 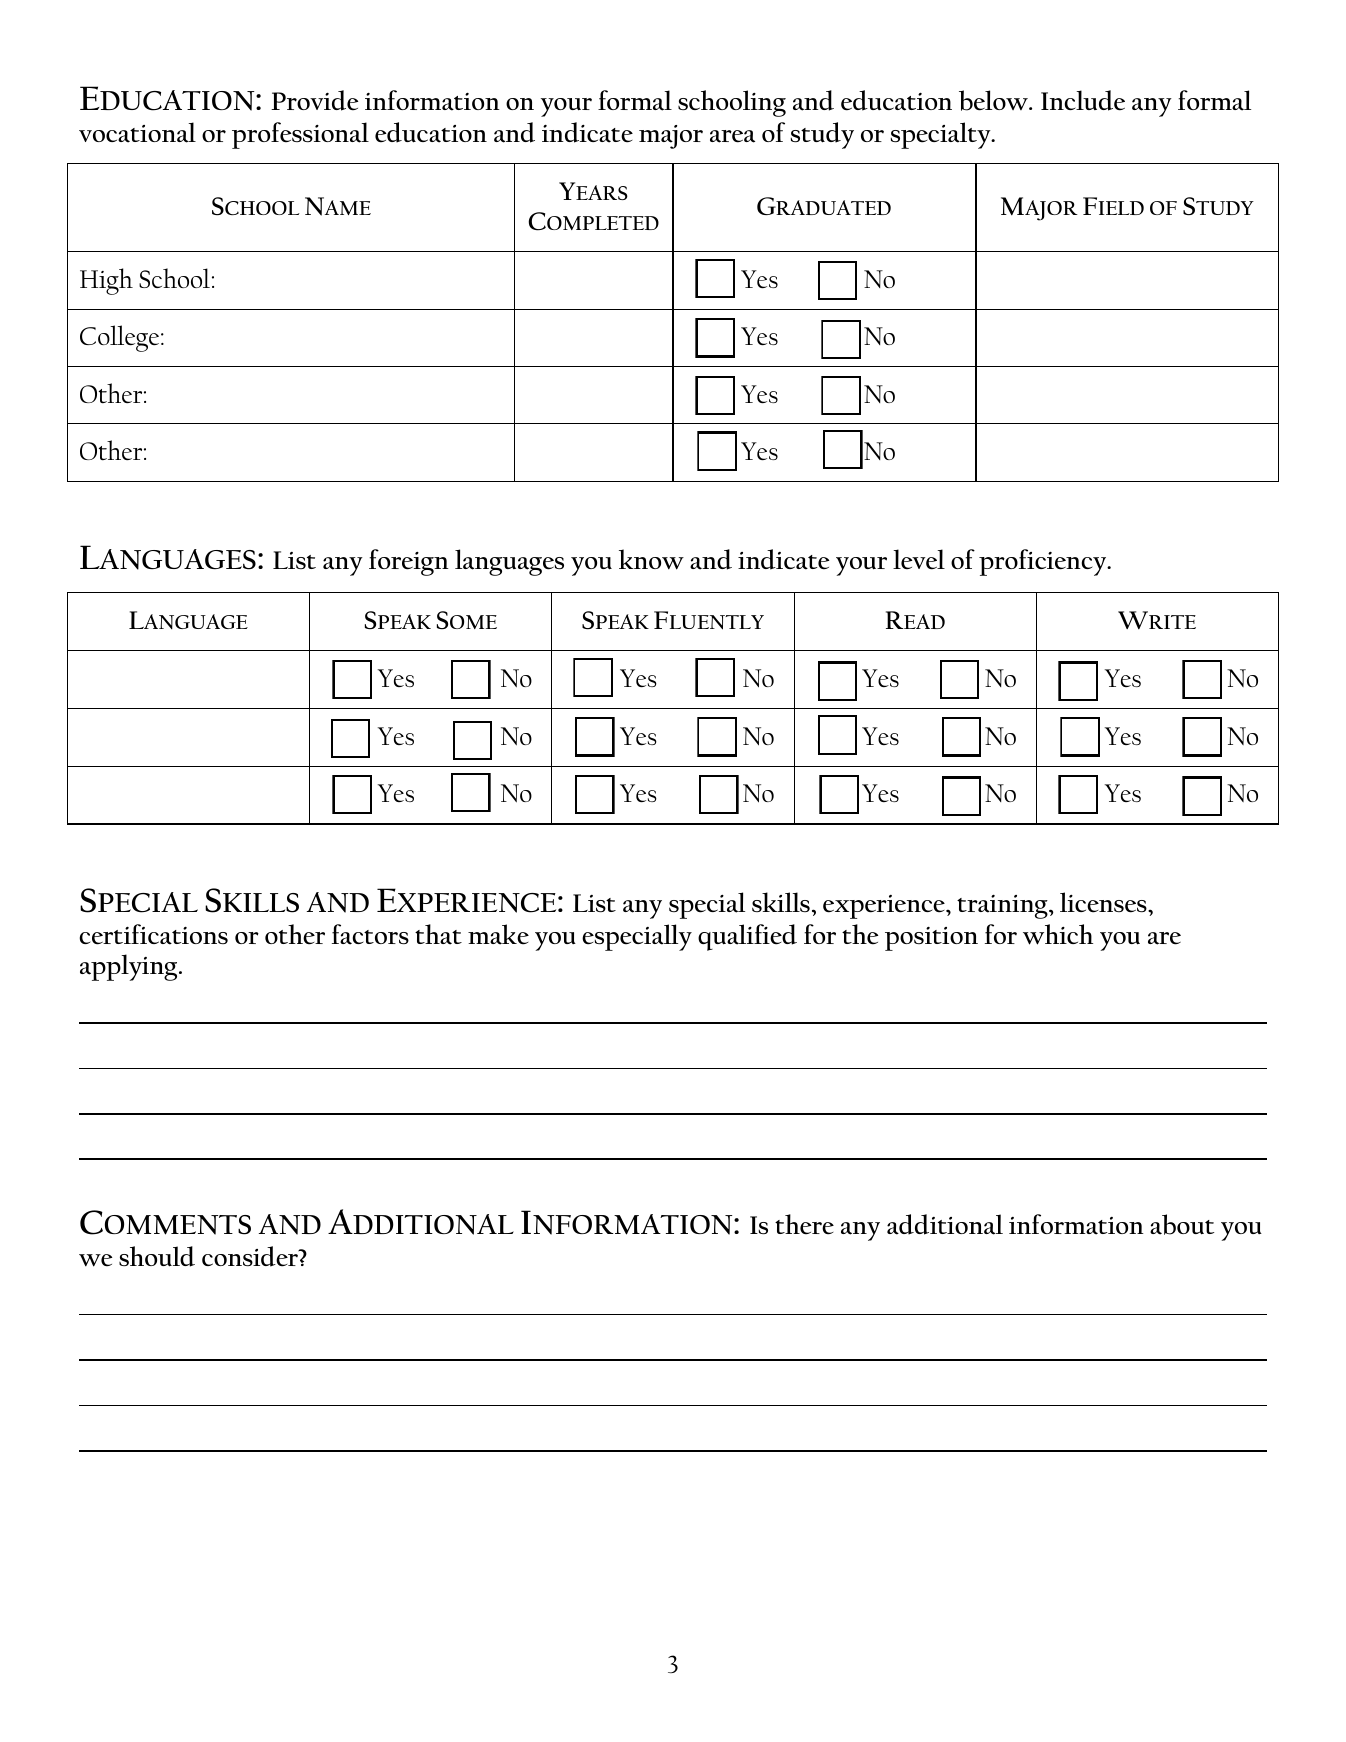 I want to click on Include, so click(x=1083, y=100).
